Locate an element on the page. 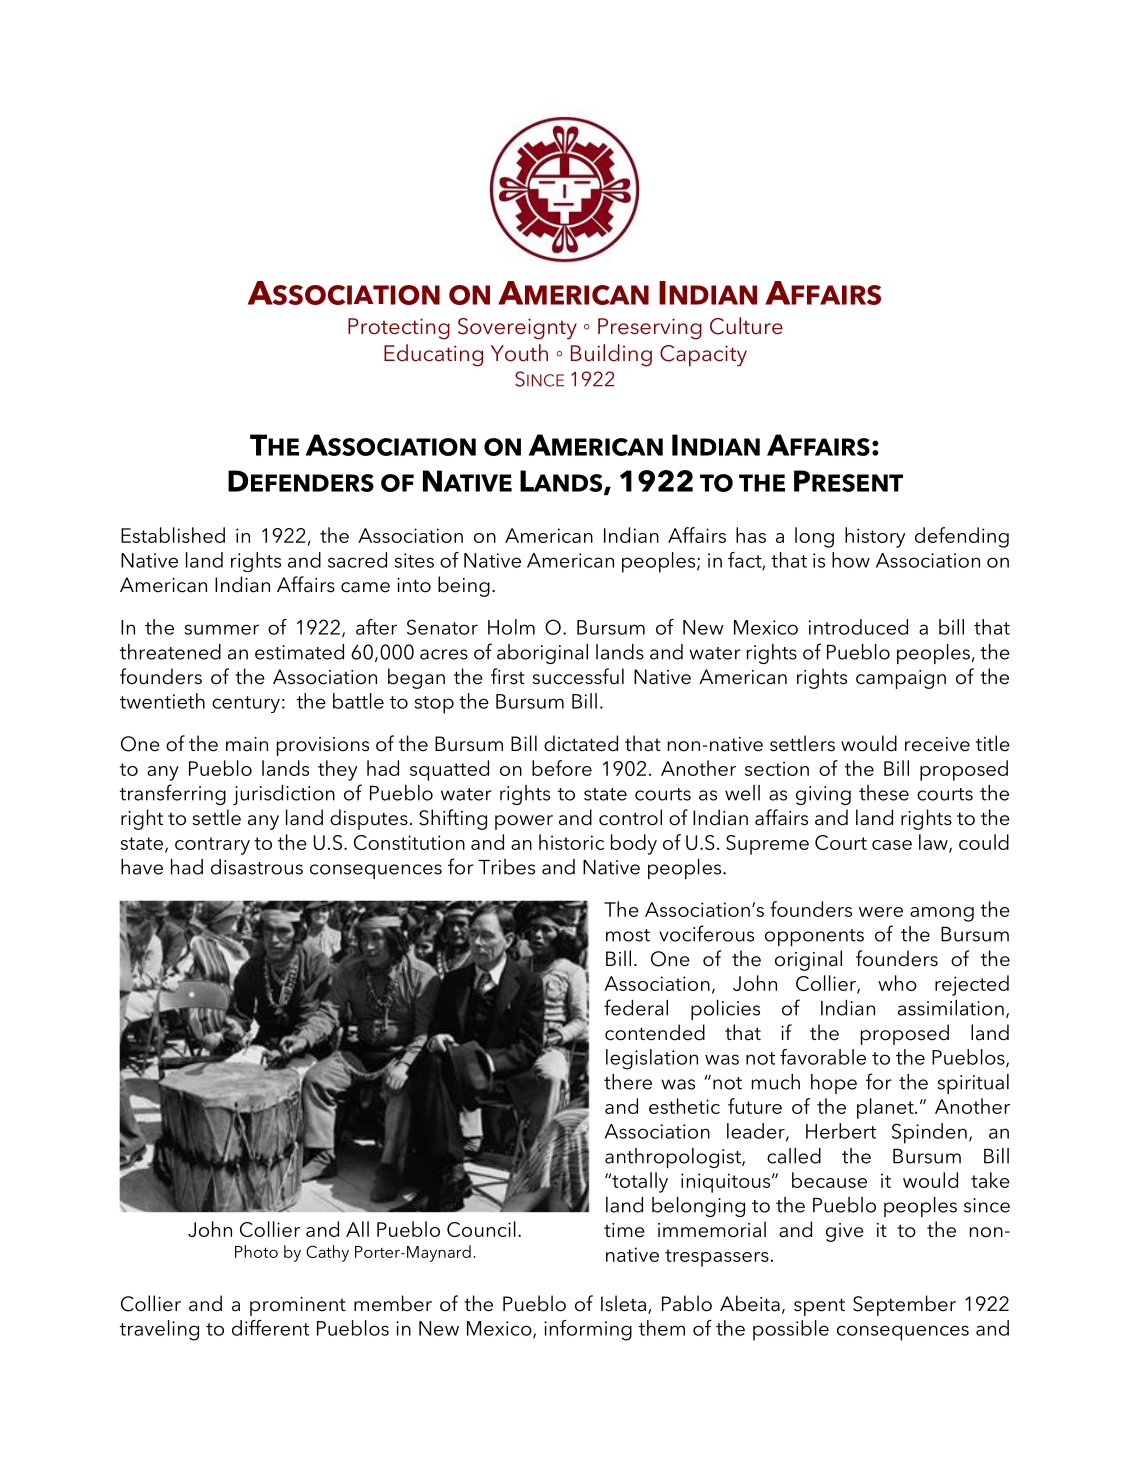 This image has height=1462, width=1130. different is located at coordinates (270, 1328).
